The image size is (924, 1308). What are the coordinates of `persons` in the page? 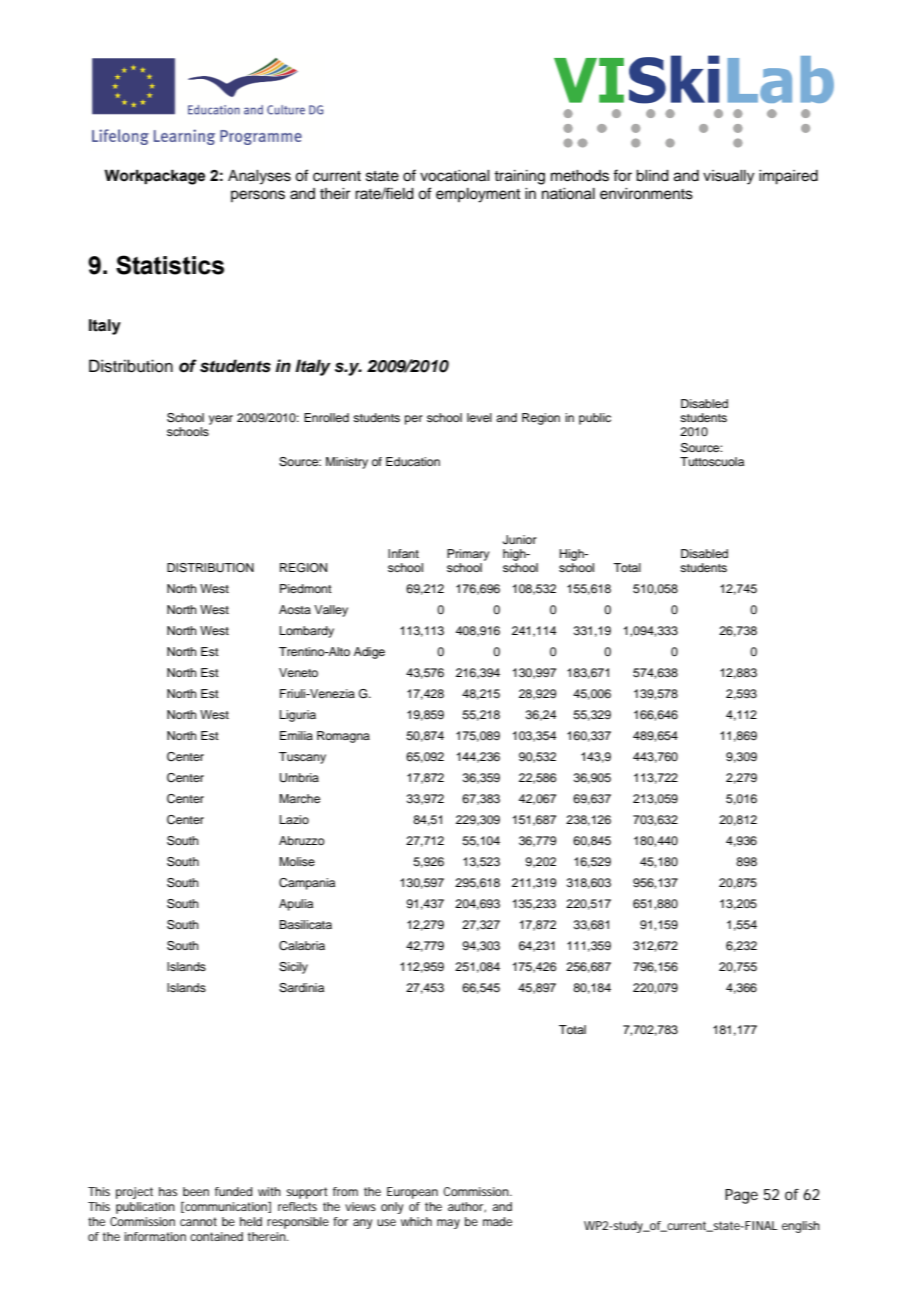 It's located at (258, 196).
